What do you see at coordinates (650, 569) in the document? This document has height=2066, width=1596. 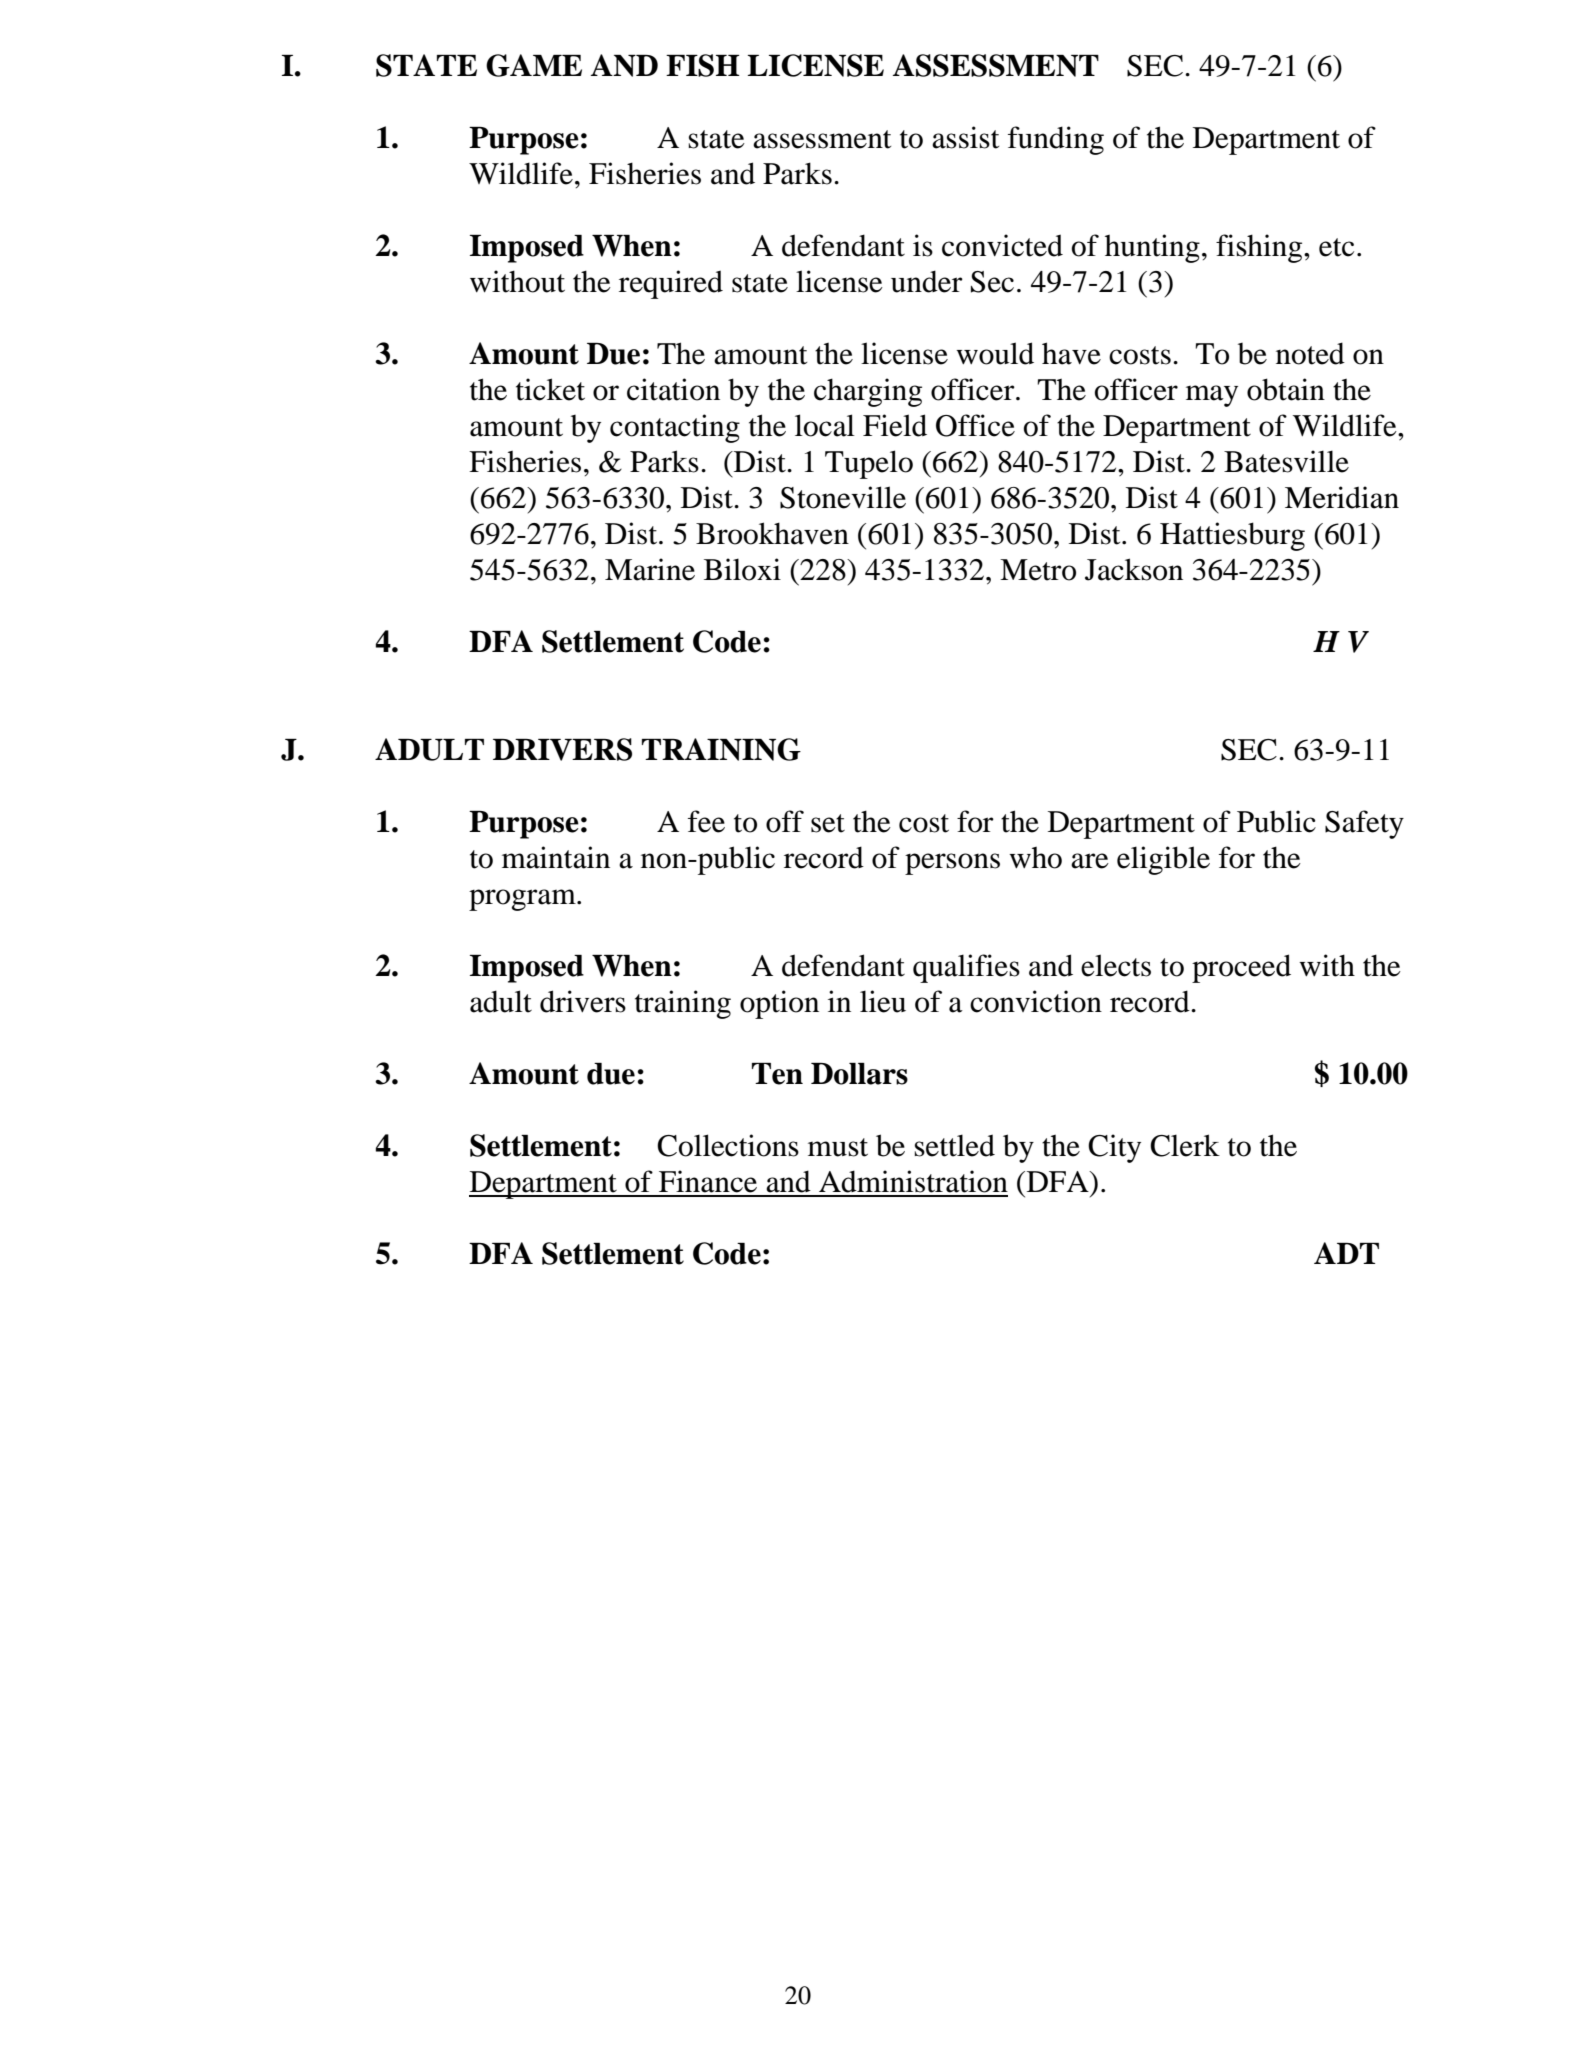 I see `Marine` at bounding box center [650, 569].
